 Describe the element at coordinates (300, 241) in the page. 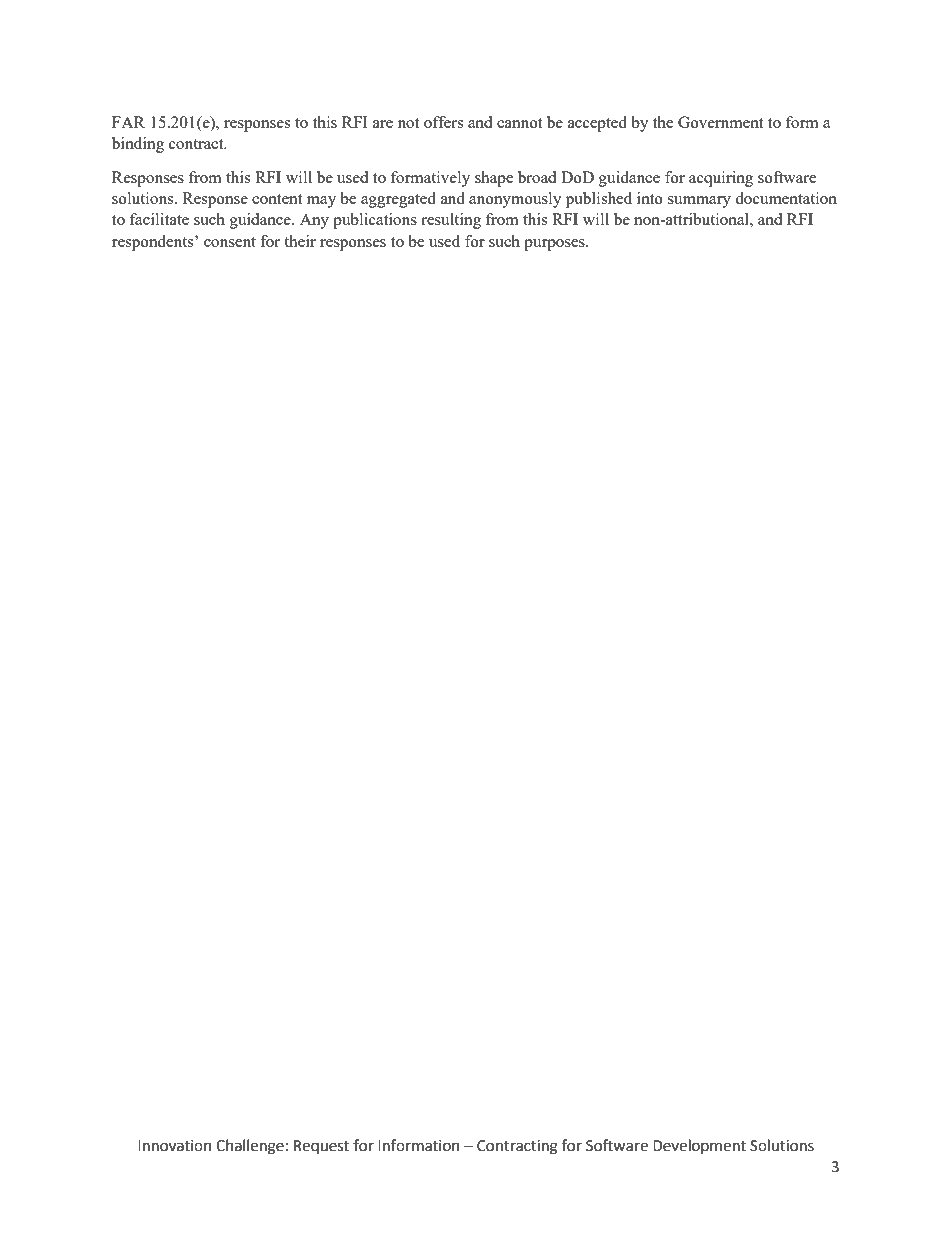

I see `their` at that location.
